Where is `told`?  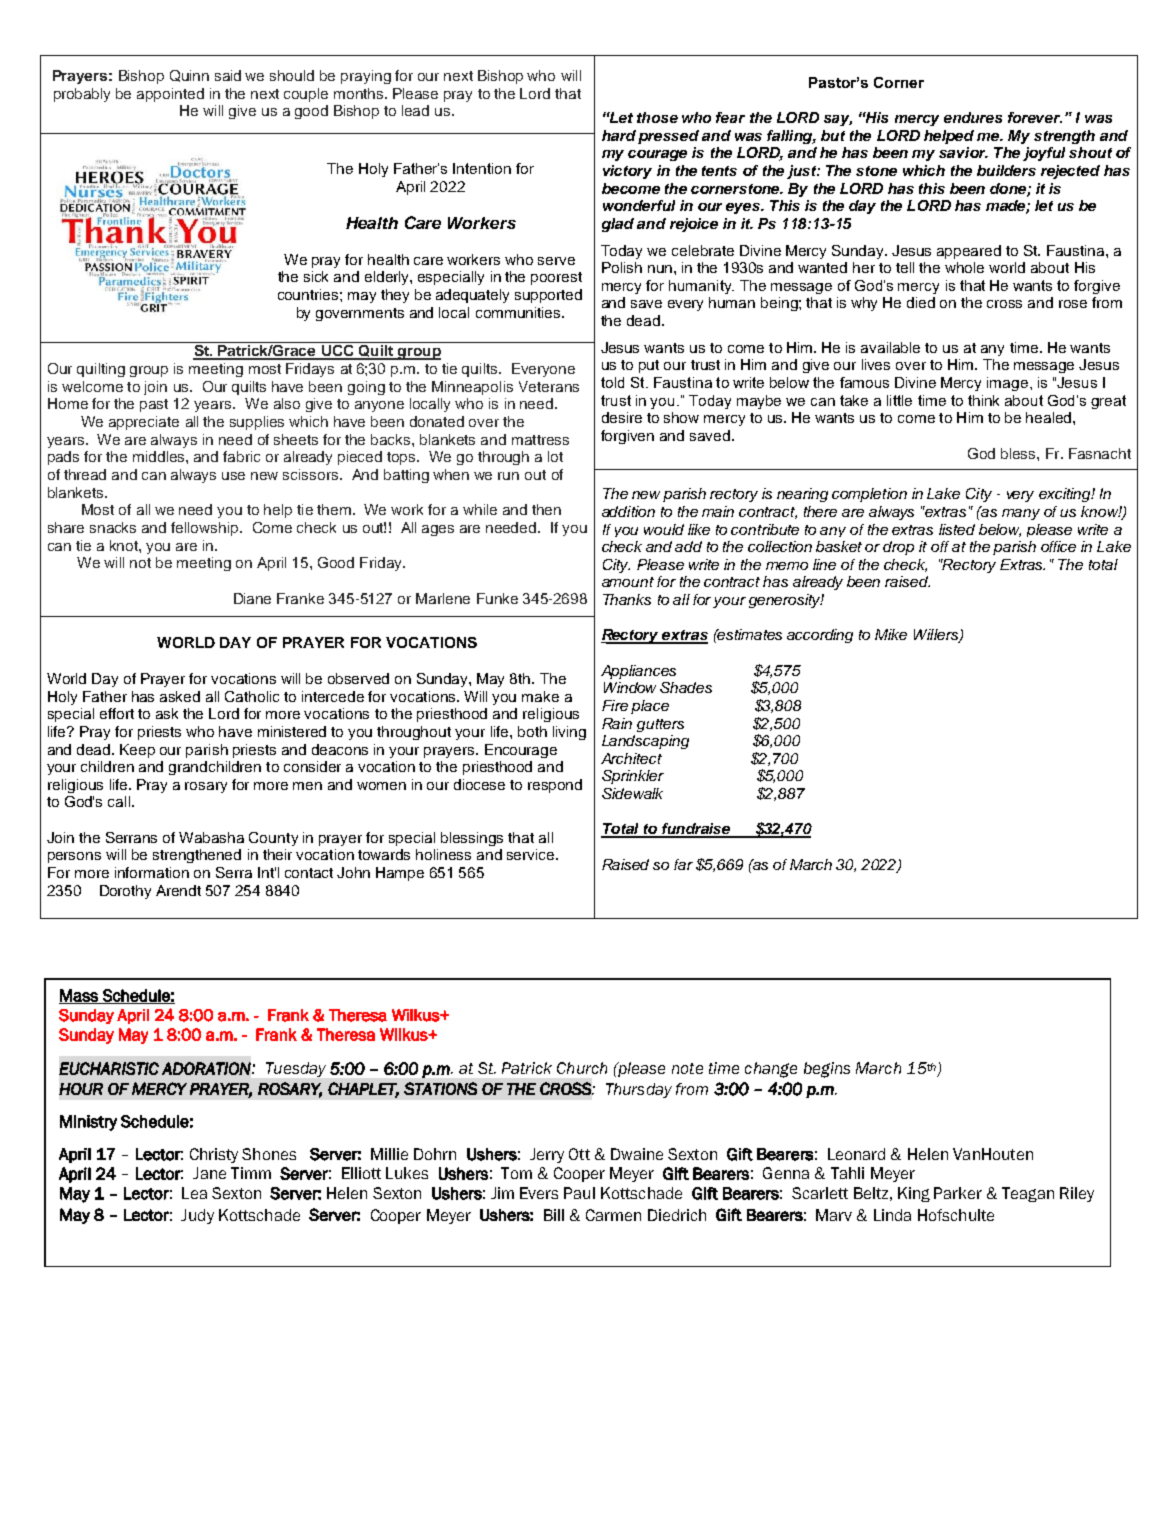 told is located at coordinates (612, 382).
